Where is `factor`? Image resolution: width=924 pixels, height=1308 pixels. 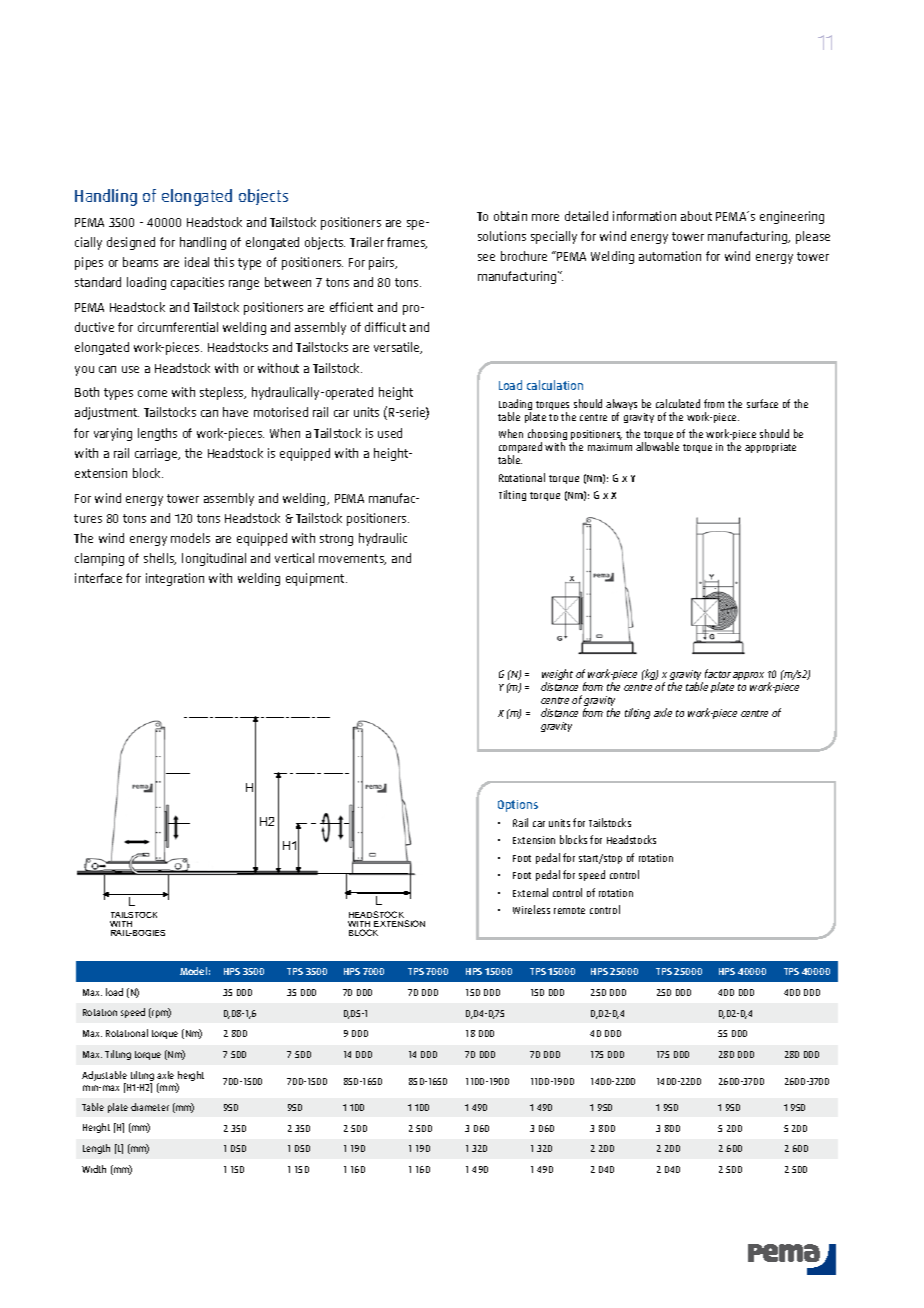
factor is located at coordinates (718, 673).
